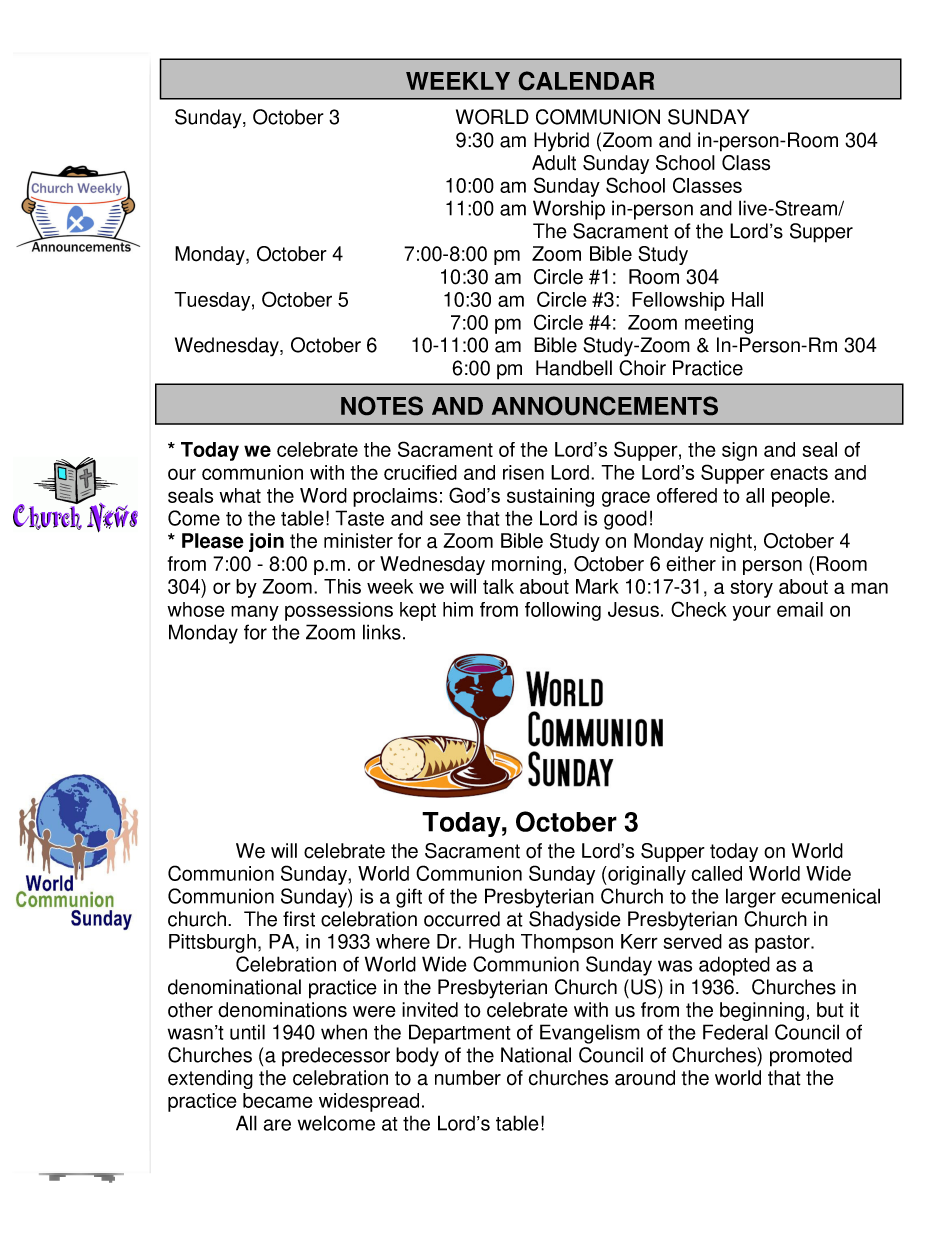 The image size is (952, 1233). What do you see at coordinates (523, 472) in the screenshot?
I see `risen` at bounding box center [523, 472].
